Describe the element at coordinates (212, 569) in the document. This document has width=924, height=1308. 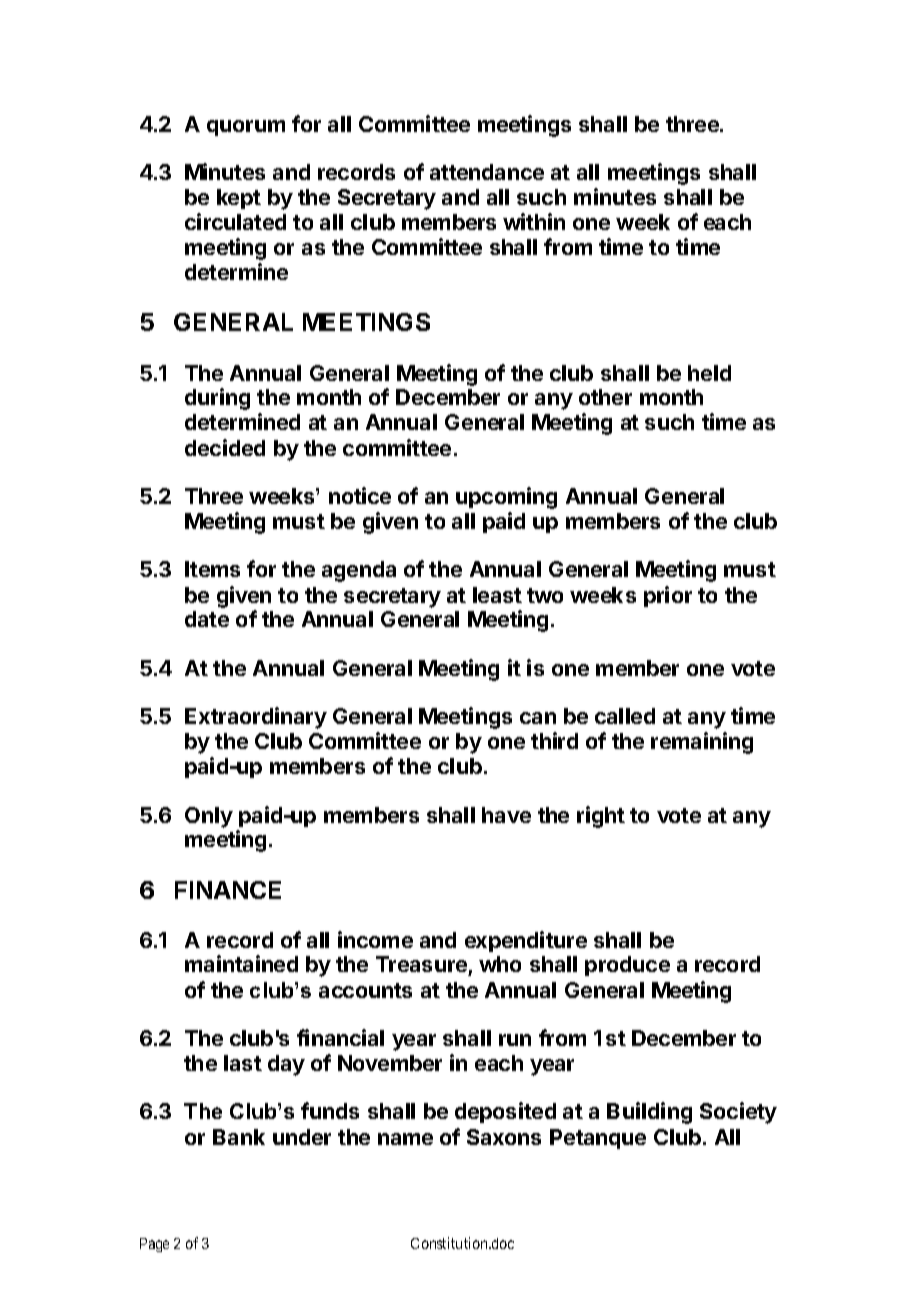
I see `Items` at that location.
